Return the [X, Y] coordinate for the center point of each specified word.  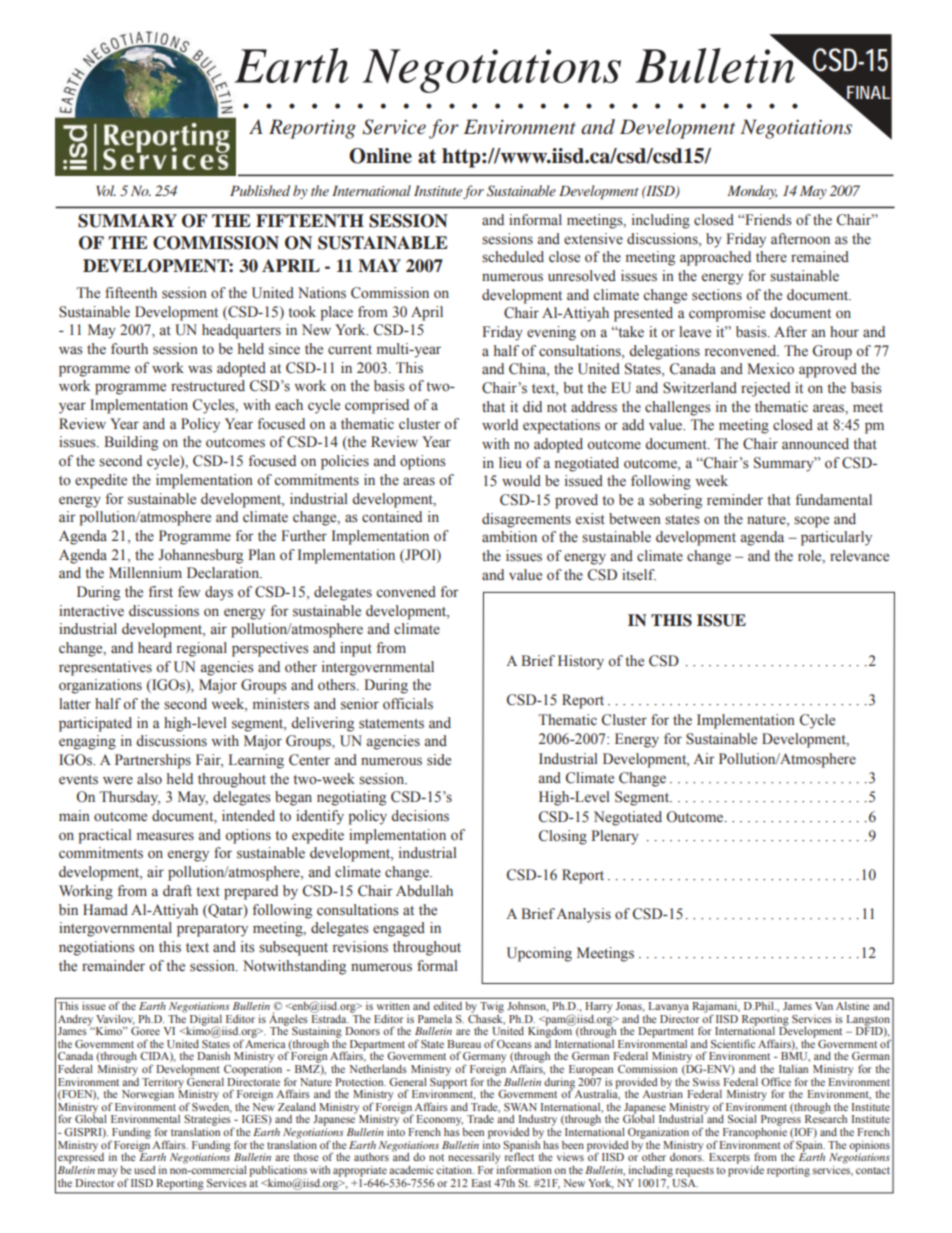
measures [165, 836]
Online [380, 156]
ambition [509, 537]
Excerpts [729, 1158]
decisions [420, 816]
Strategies [208, 1121]
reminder [735, 500]
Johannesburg [200, 556]
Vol [106, 190]
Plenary [615, 837]
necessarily [474, 1158]
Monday [752, 192]
